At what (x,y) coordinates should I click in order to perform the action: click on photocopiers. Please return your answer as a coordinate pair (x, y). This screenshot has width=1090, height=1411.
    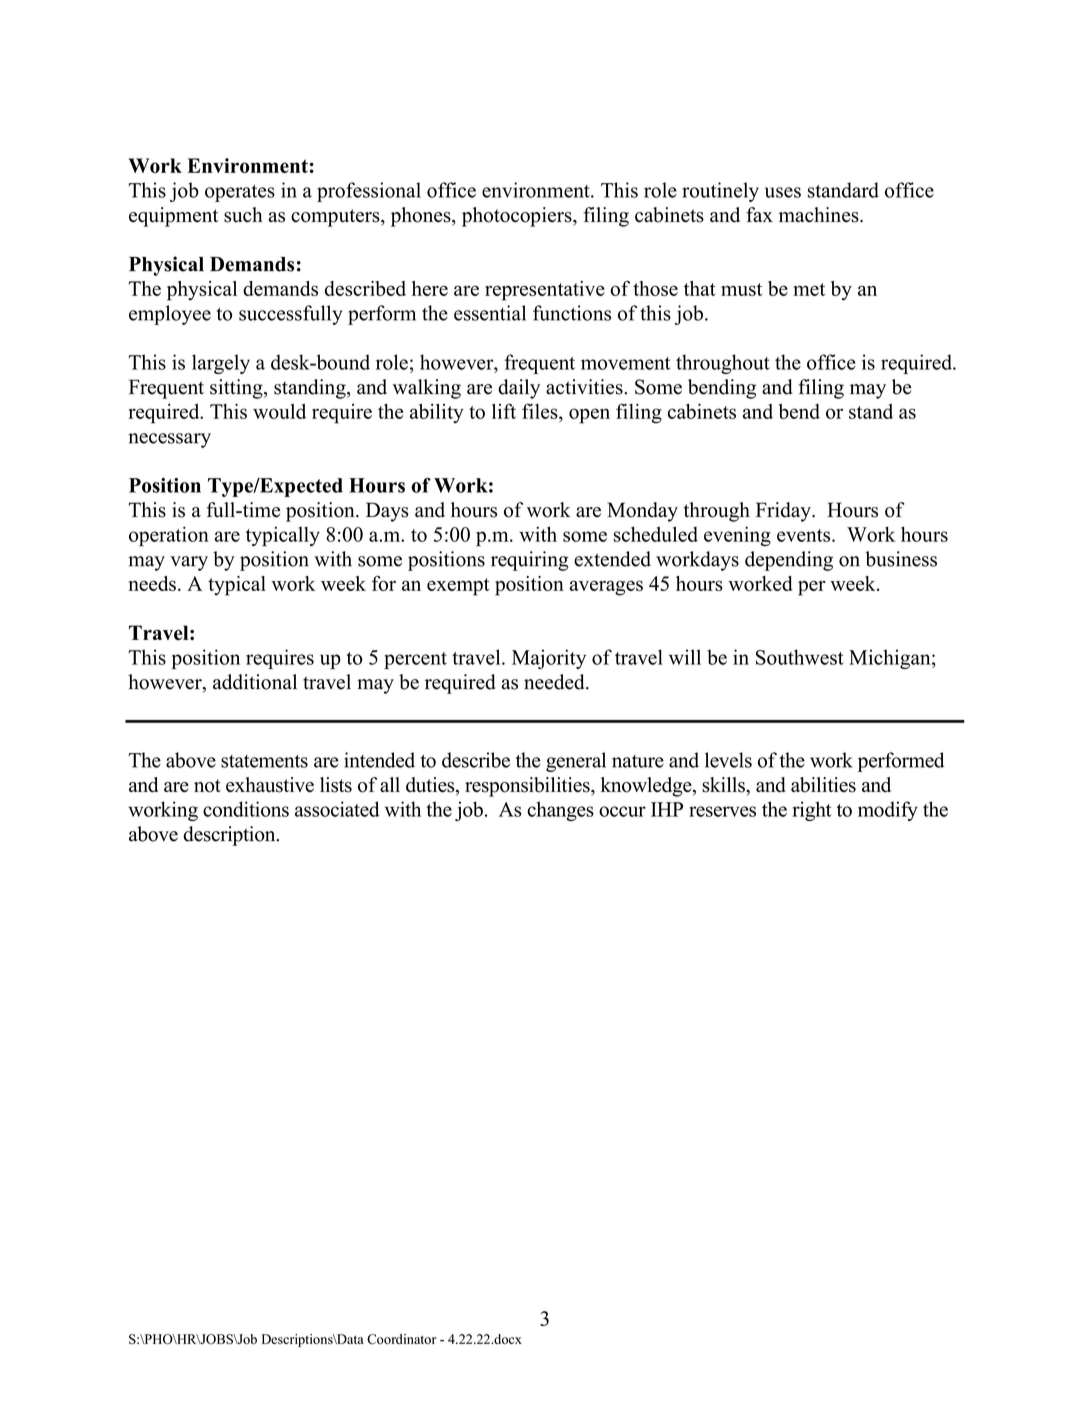
    Looking at the image, I should click on (518, 217).
